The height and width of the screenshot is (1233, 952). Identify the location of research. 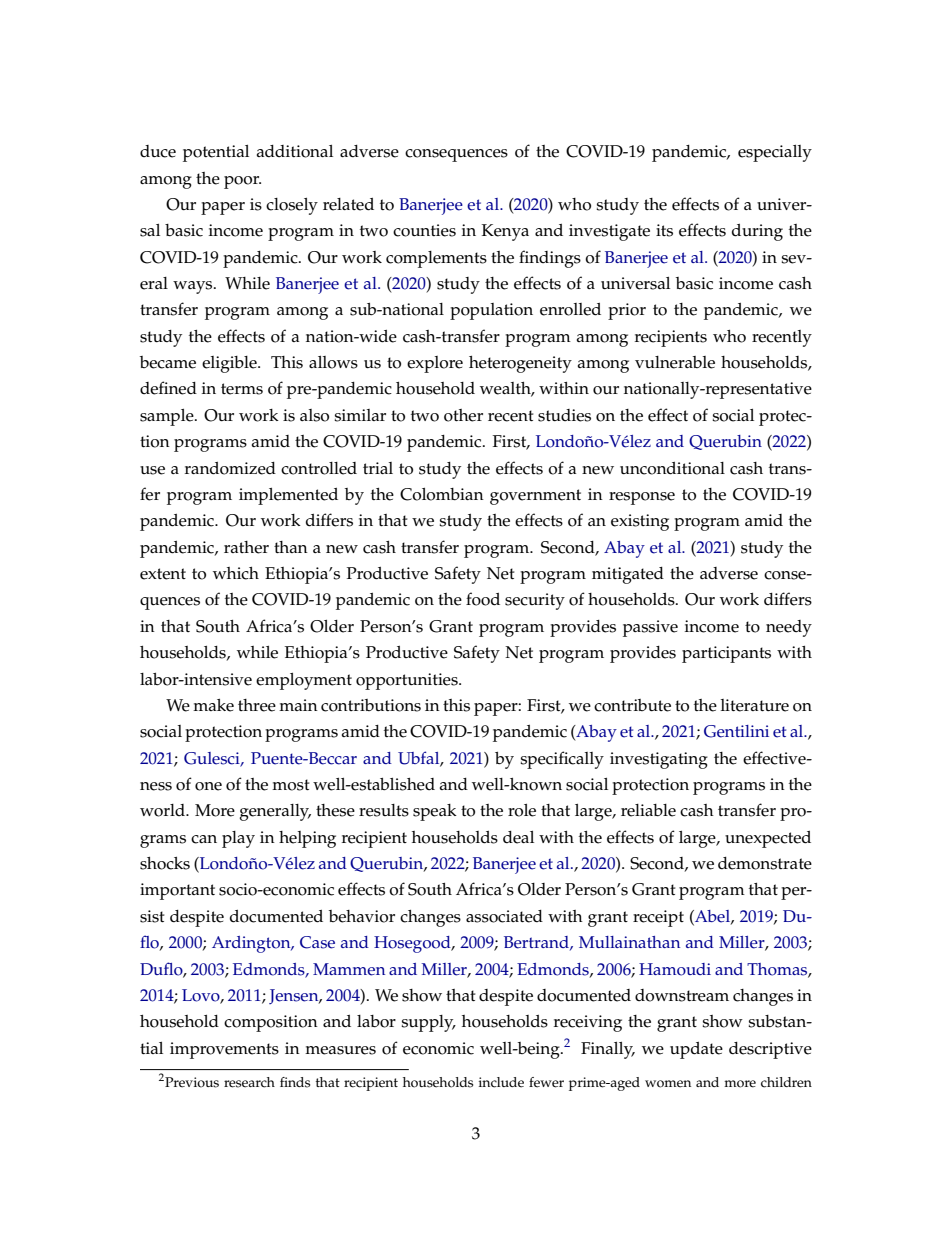
(249, 1082).
